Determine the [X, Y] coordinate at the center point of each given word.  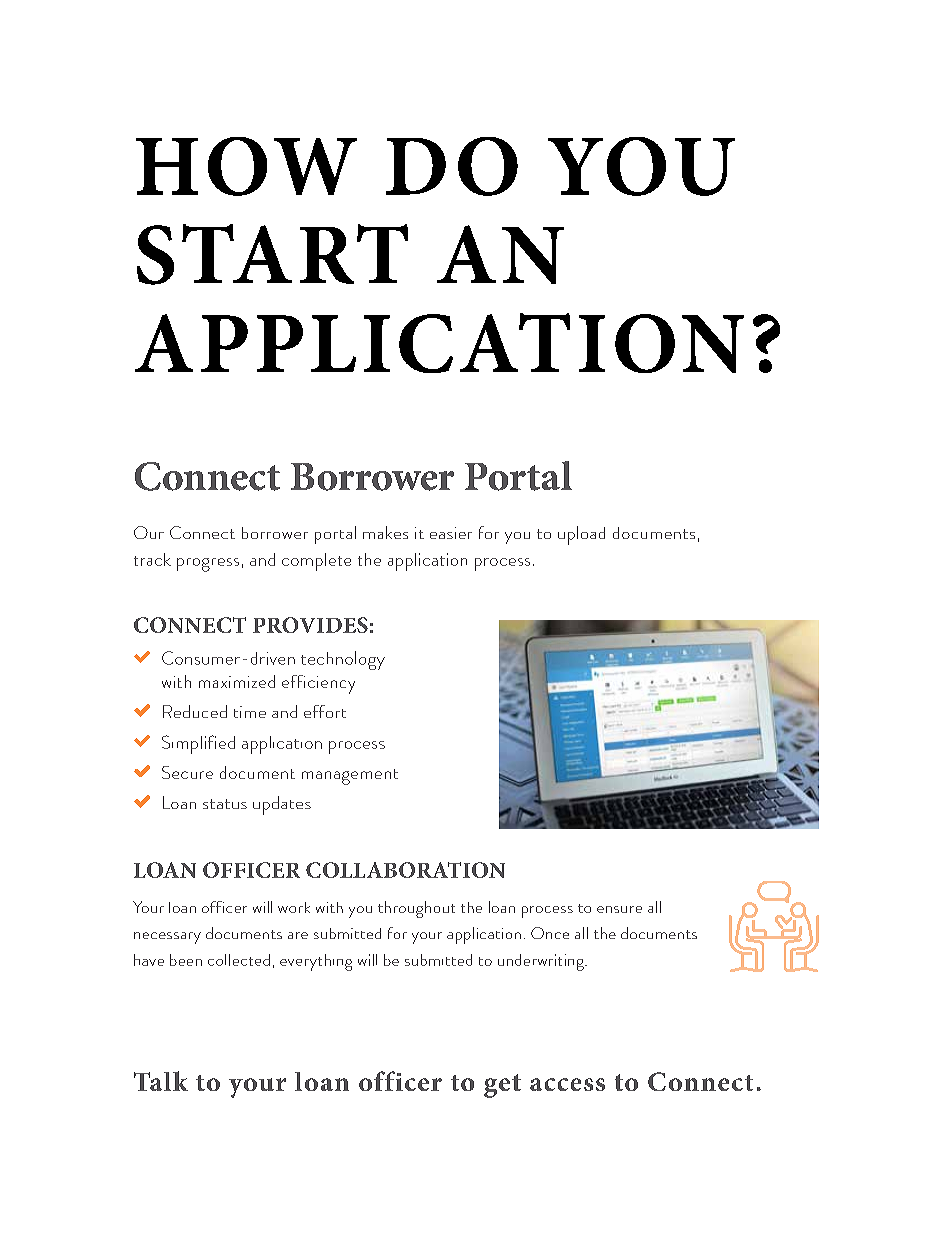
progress [208, 565]
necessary [167, 938]
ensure [619, 909]
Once [550, 933]
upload [581, 535]
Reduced [195, 711]
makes [385, 532]
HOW [246, 166]
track [152, 559]
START [272, 254]
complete [316, 562]
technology [343, 660]
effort [325, 711]
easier [451, 533]
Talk [161, 1081]
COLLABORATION [405, 870]
